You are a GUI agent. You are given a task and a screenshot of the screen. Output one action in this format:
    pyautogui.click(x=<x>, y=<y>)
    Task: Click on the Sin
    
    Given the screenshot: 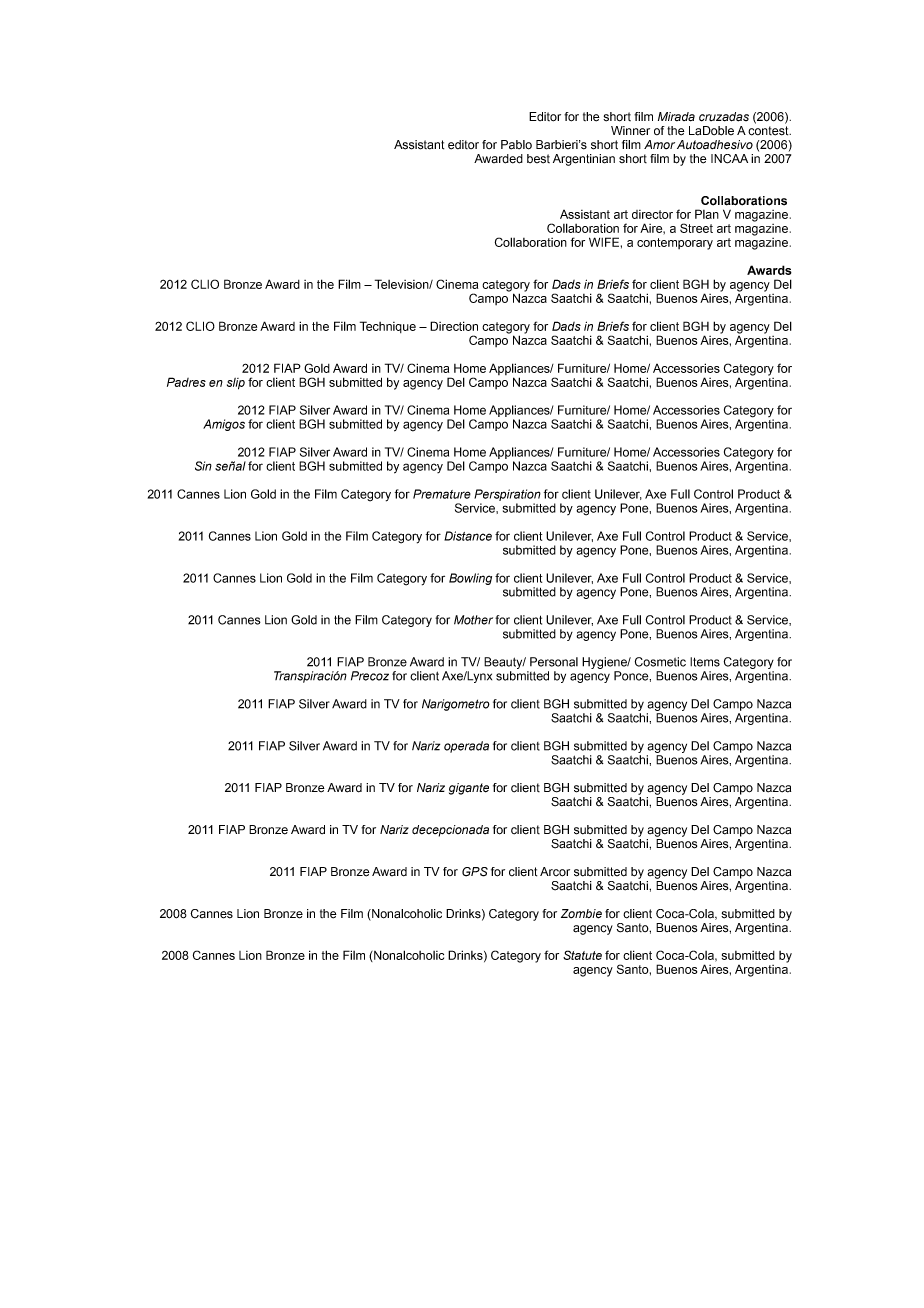 What is the action you would take?
    pyautogui.click(x=203, y=466)
